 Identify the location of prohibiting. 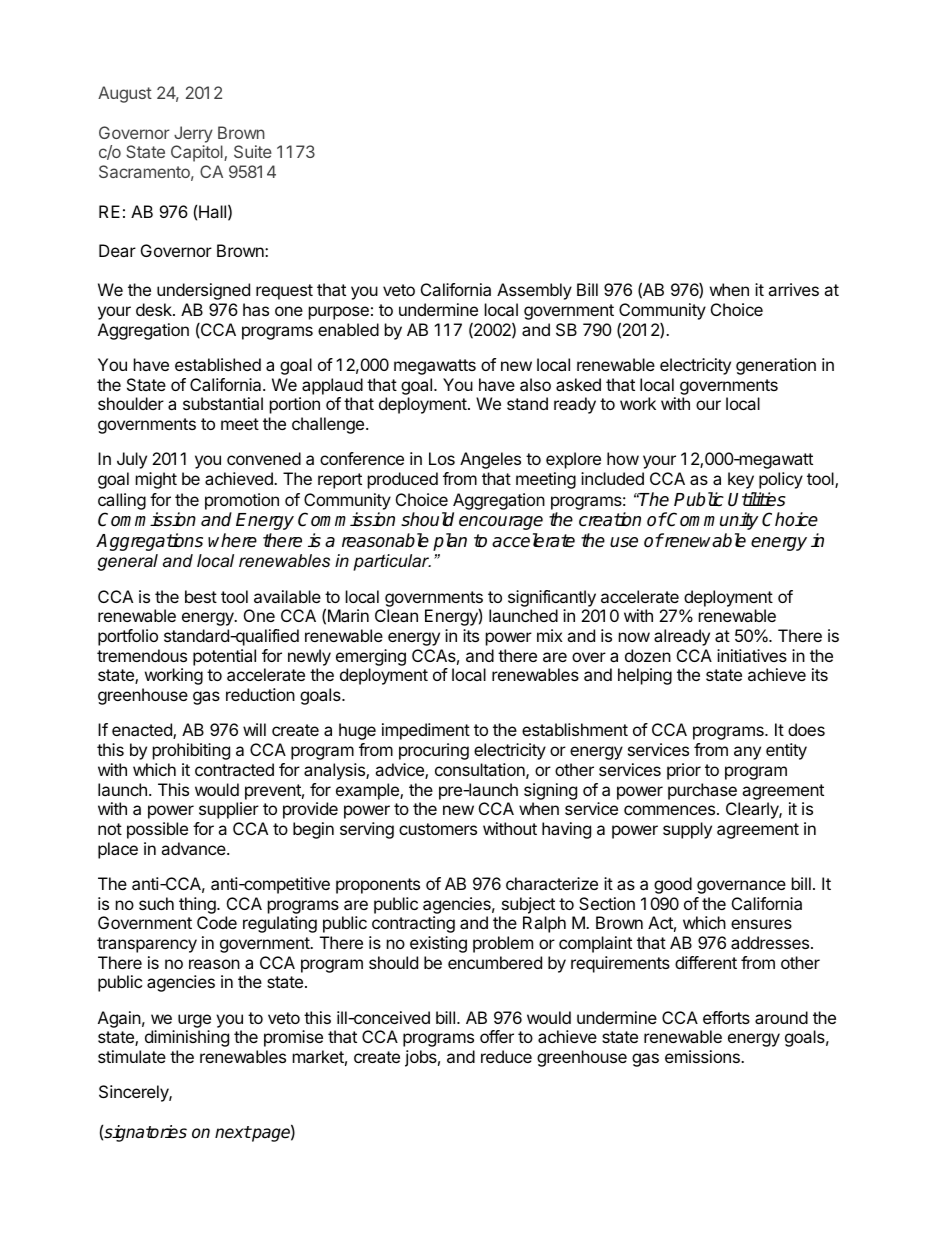
(191, 751).
